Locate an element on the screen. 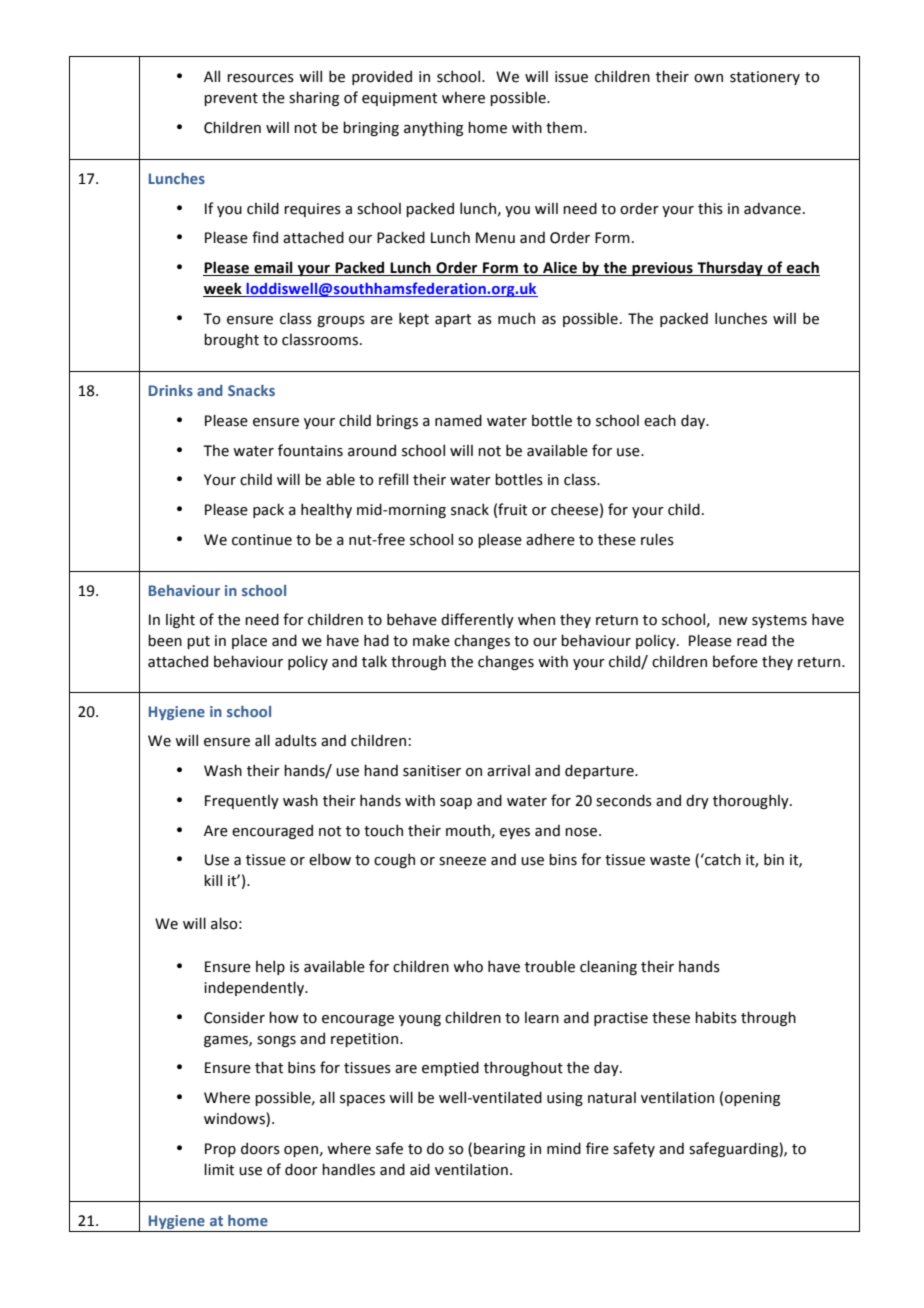 This screenshot has height=1308, width=924. anything is located at coordinates (433, 129).
